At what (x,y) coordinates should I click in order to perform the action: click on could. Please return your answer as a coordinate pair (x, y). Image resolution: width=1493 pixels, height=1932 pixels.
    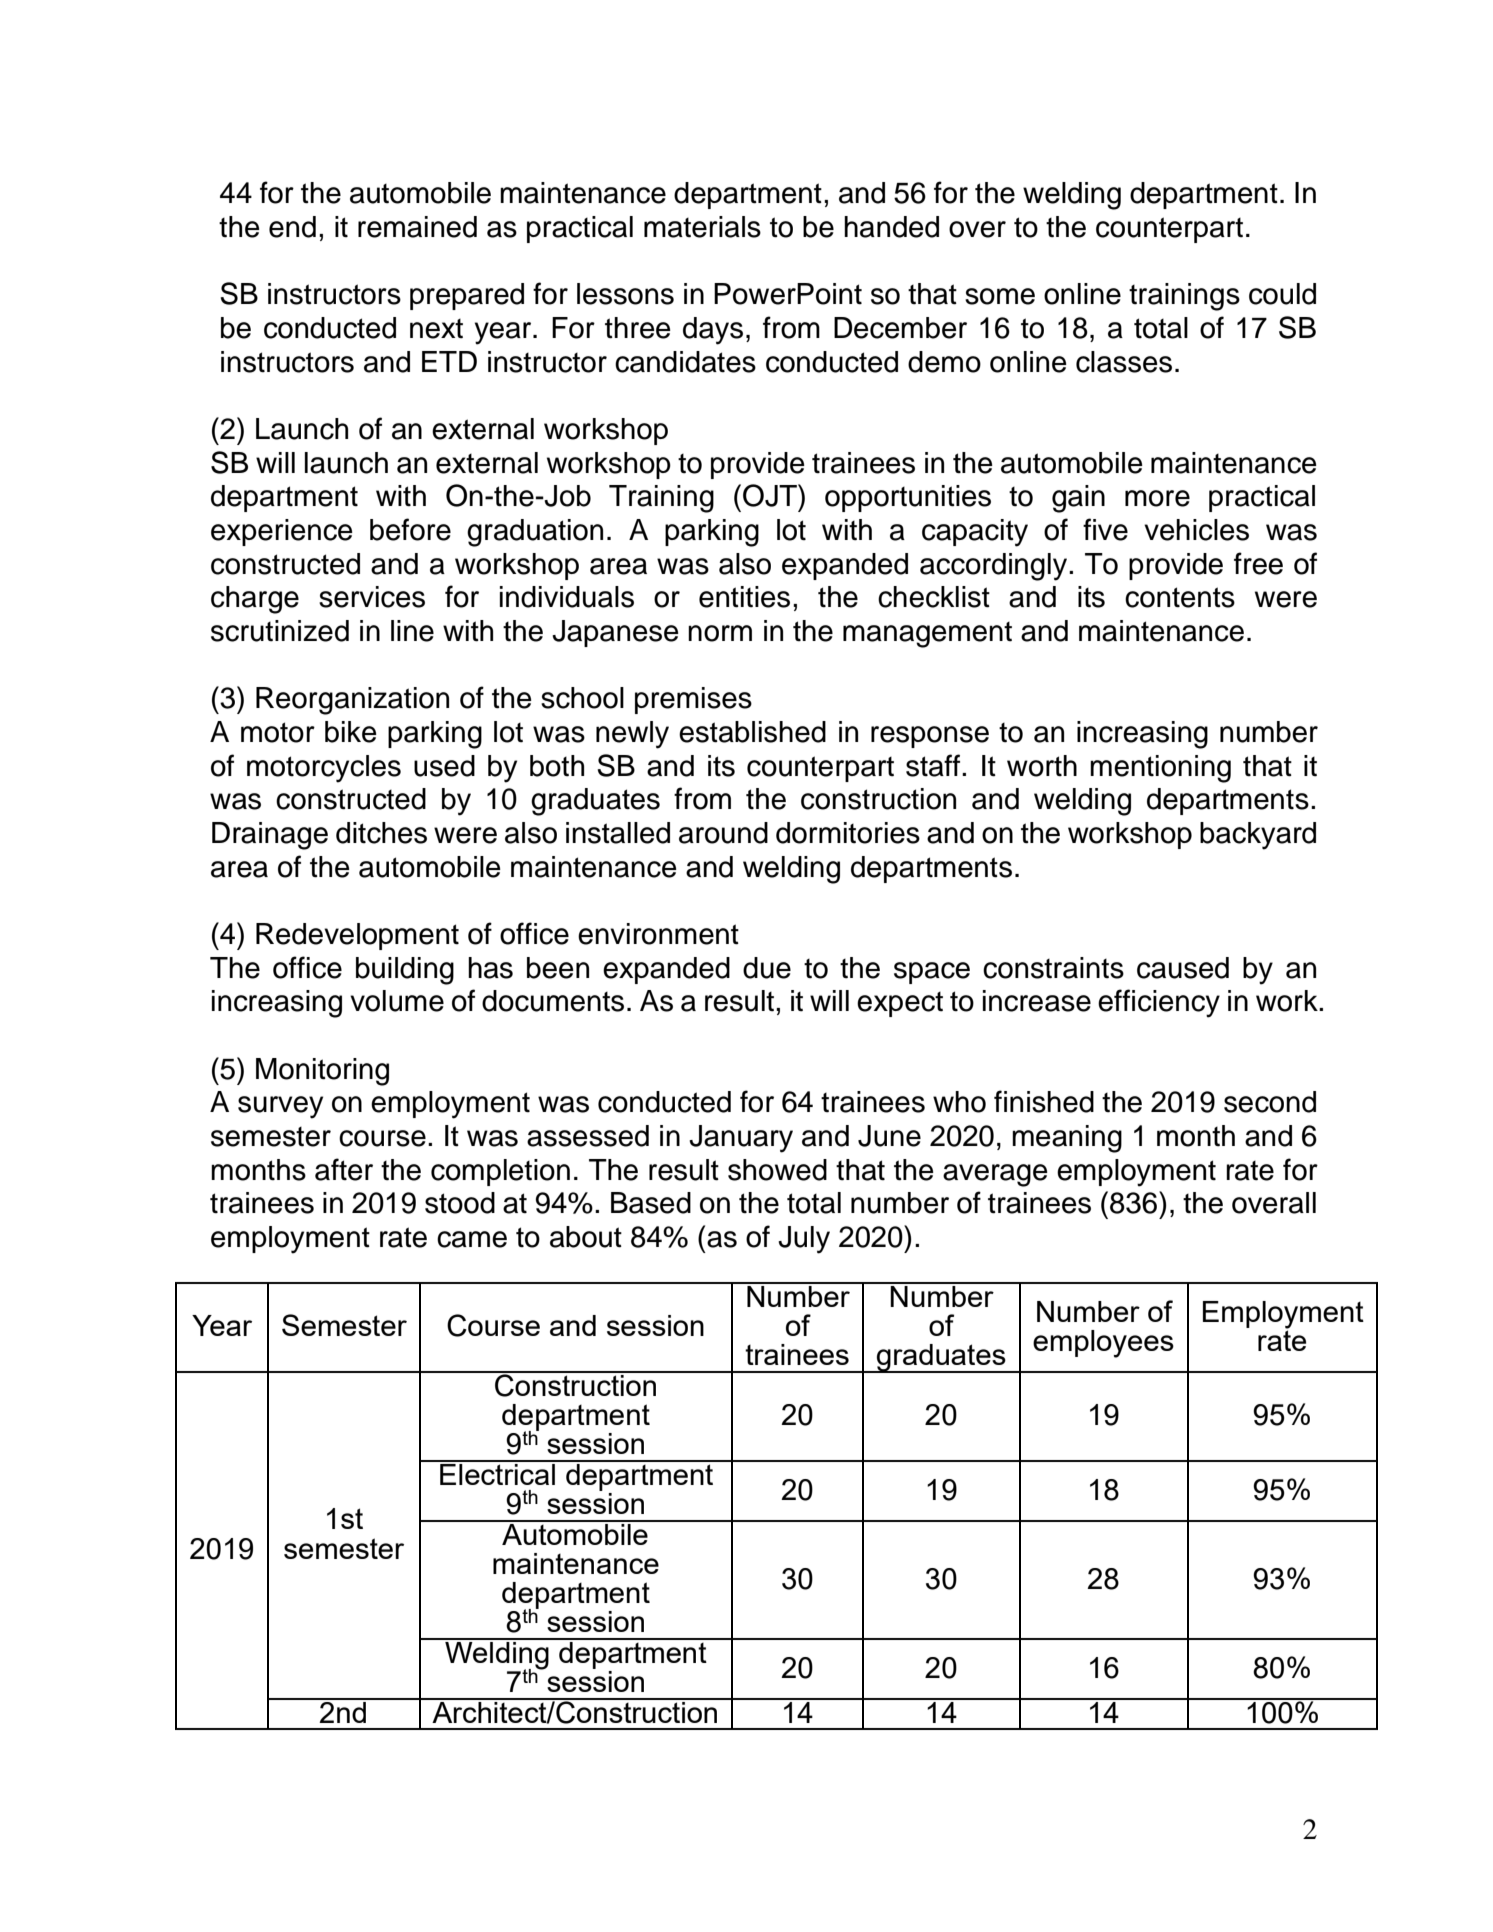
    Looking at the image, I should click on (1282, 294).
